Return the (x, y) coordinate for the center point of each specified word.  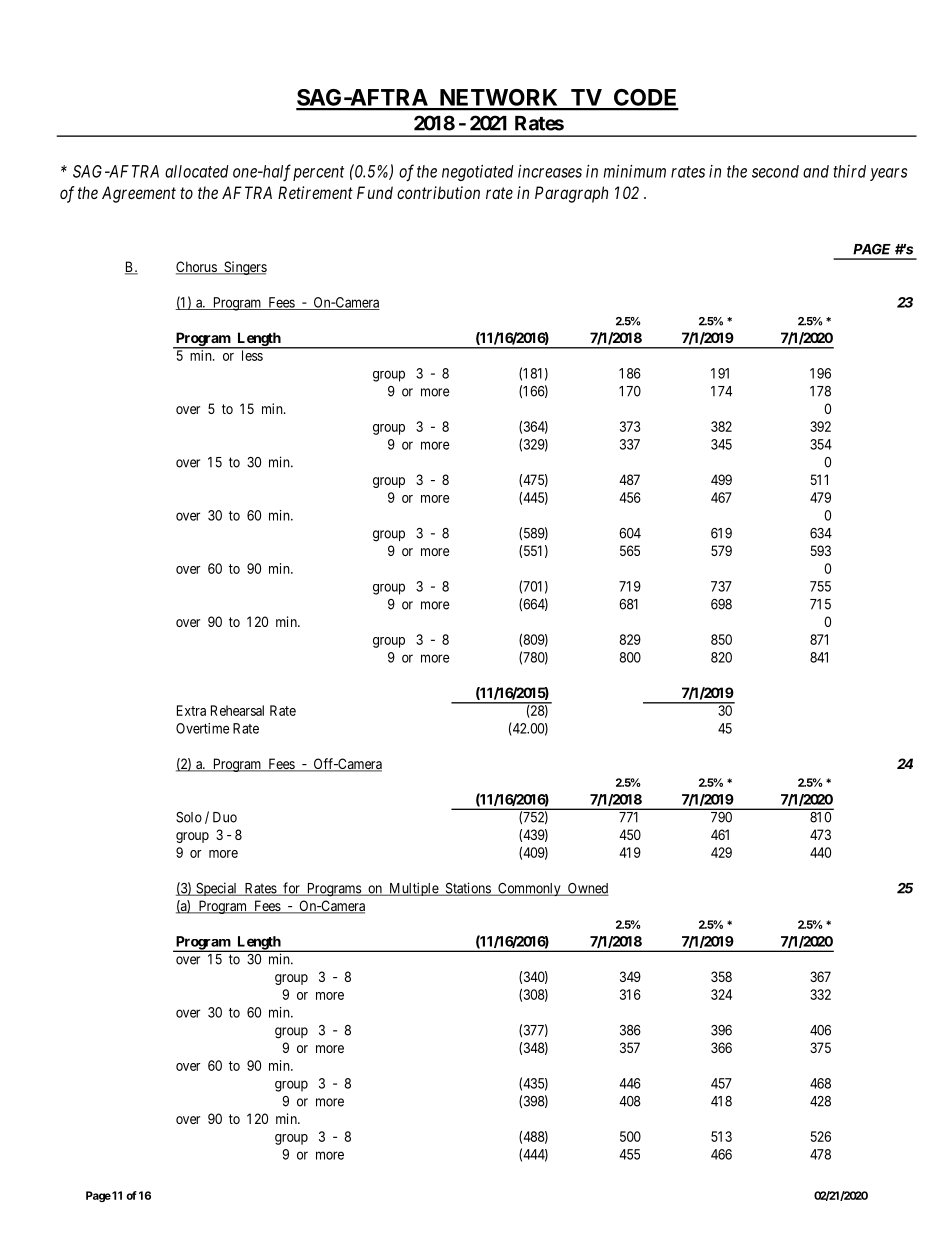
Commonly (529, 889)
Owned (587, 889)
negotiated (478, 173)
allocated (197, 171)
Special (217, 889)
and (816, 171)
